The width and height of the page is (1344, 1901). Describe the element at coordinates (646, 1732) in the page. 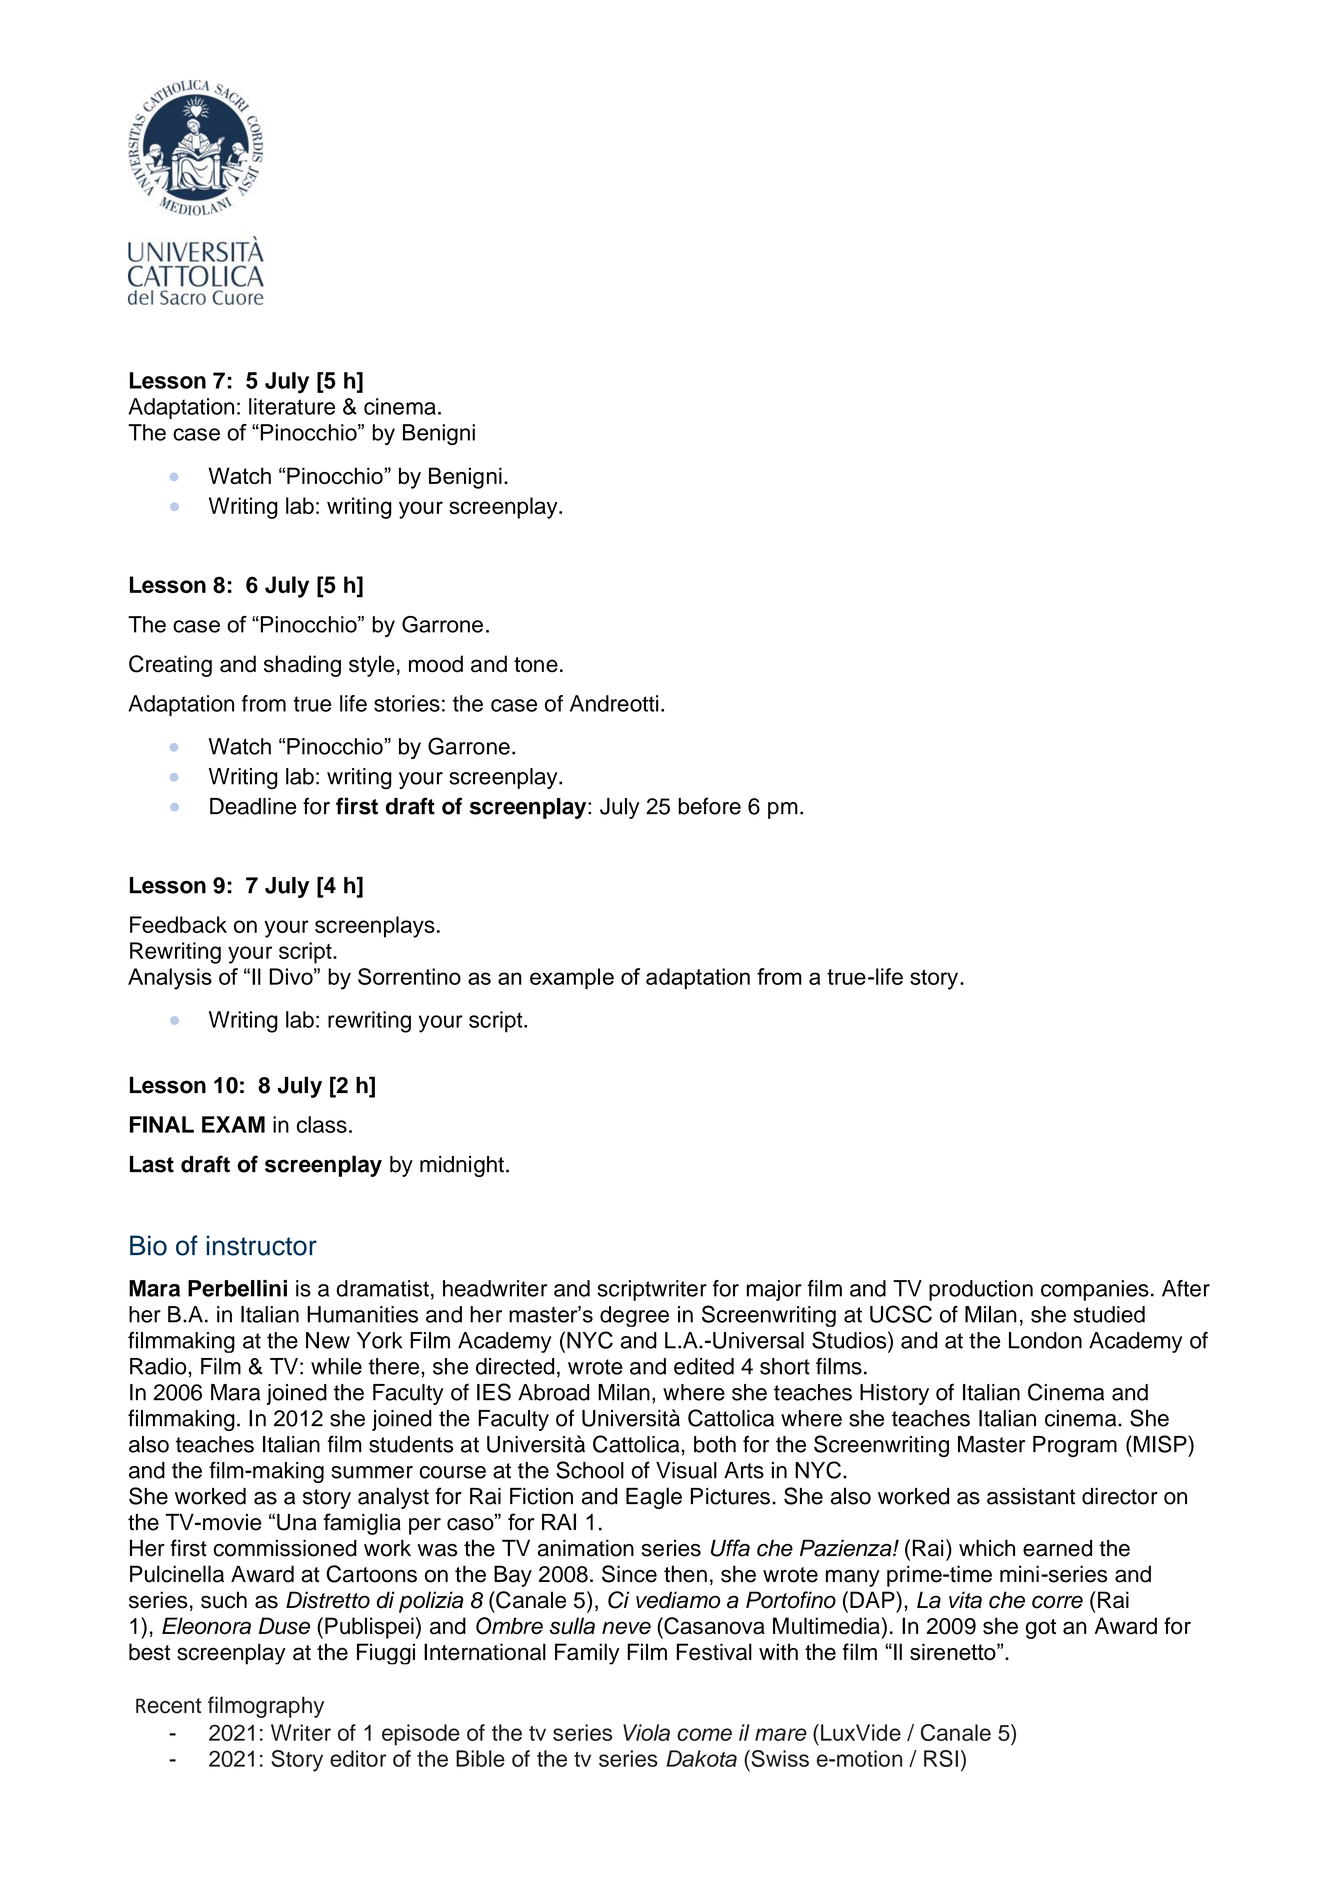

I see `Viola` at that location.
